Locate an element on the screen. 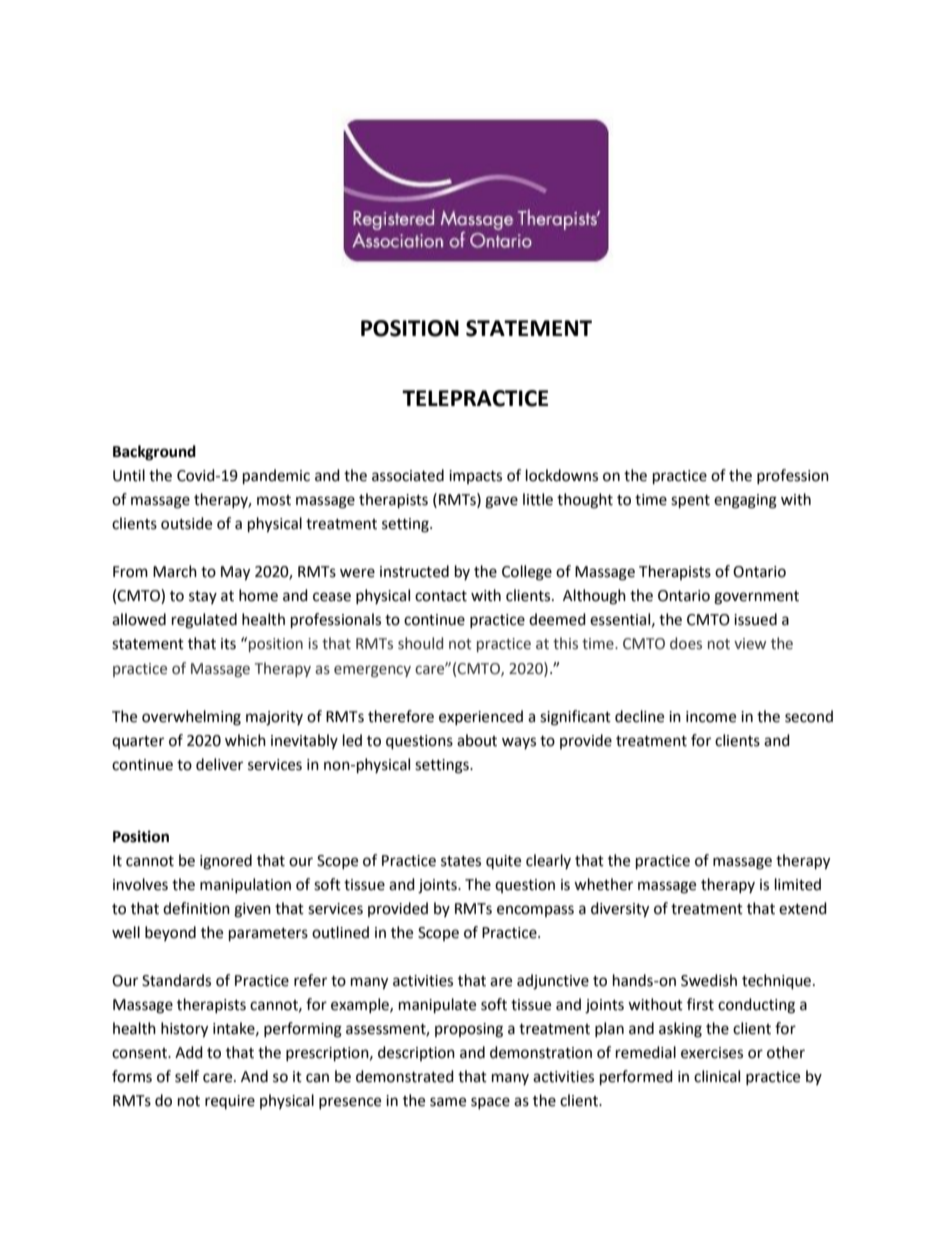  engaging is located at coordinates (745, 501).
